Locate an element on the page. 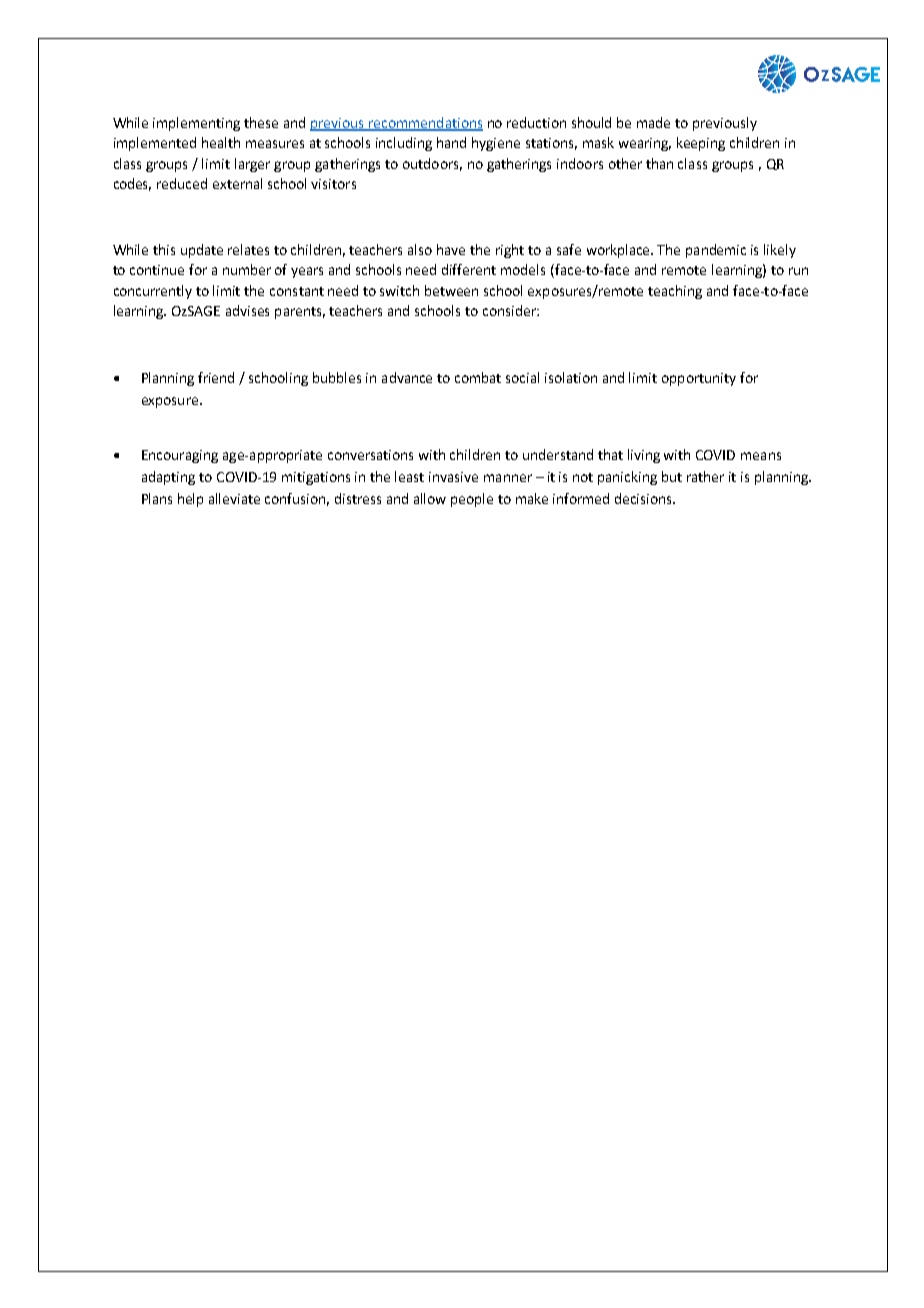 Image resolution: width=924 pixels, height=1308 pixels. advises is located at coordinates (247, 310).
